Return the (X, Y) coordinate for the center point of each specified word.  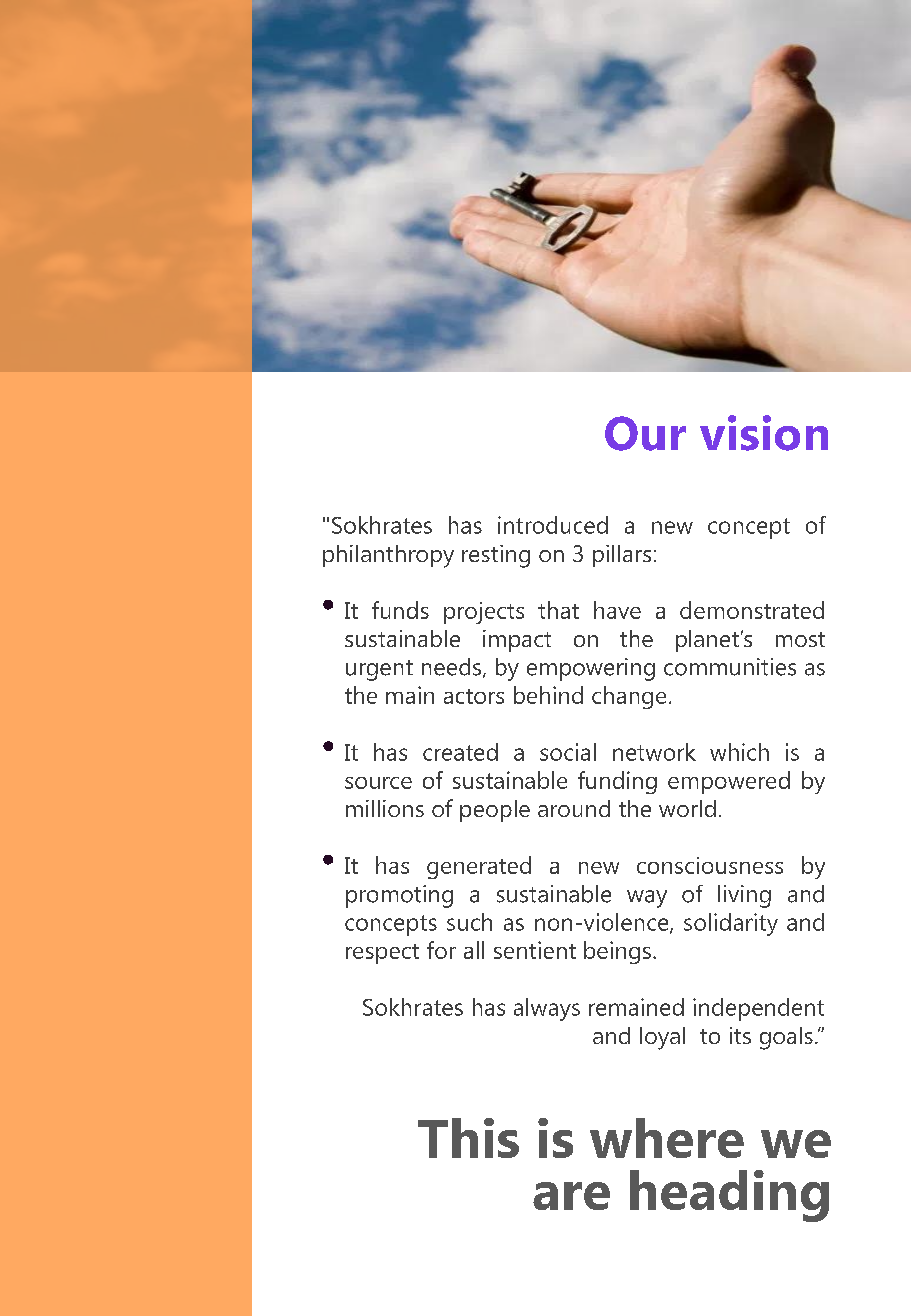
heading (729, 1196)
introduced (553, 525)
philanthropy (388, 556)
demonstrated (752, 610)
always (547, 1009)
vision (764, 433)
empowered (729, 782)
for (441, 950)
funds (400, 610)
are (571, 1196)
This (468, 1138)
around (574, 808)
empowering (591, 669)
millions (385, 808)
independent (758, 1009)
